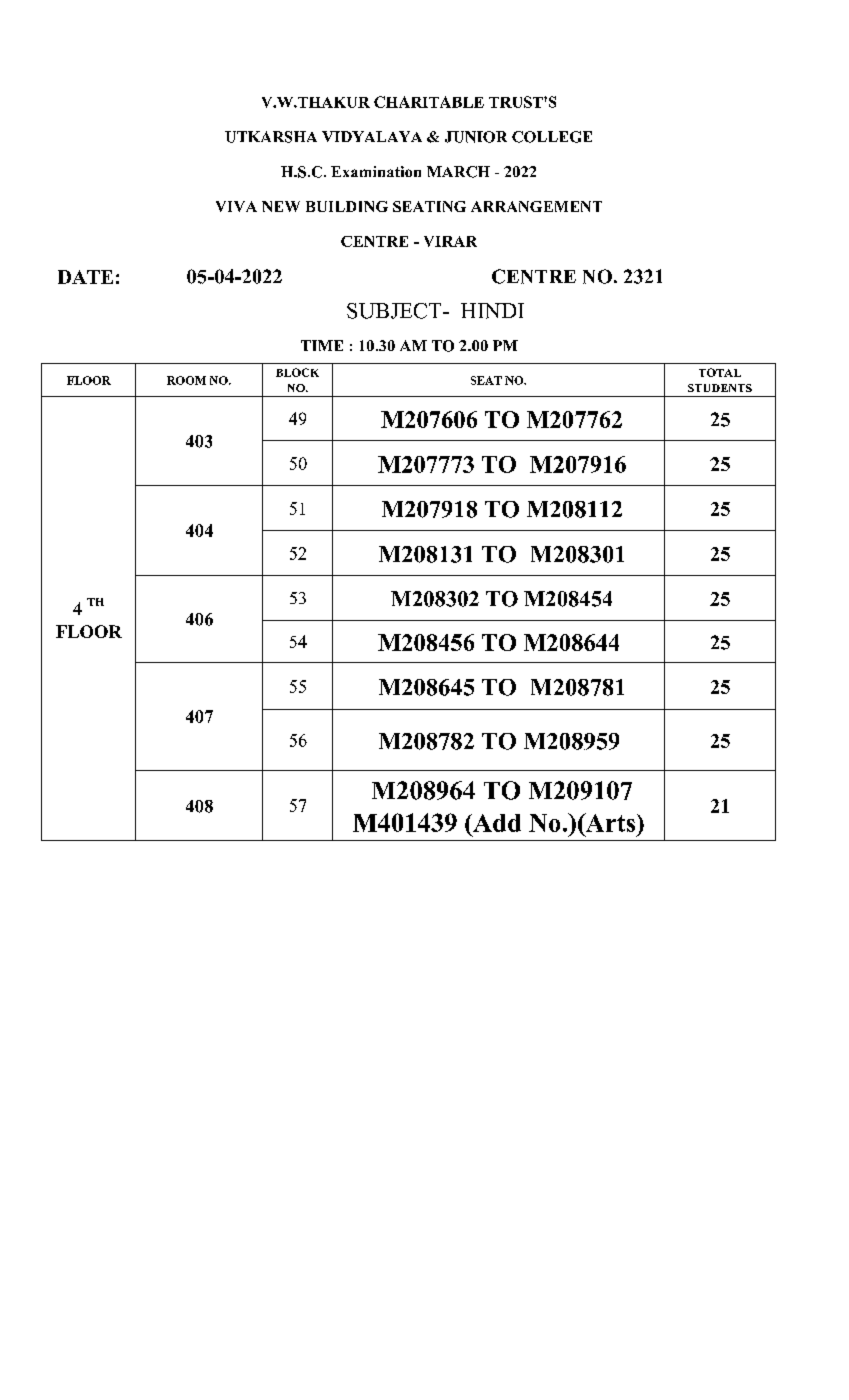 This screenshot has width=849, height=1400. Describe the element at coordinates (429, 102) in the screenshot. I see `CHARITABLE` at that location.
